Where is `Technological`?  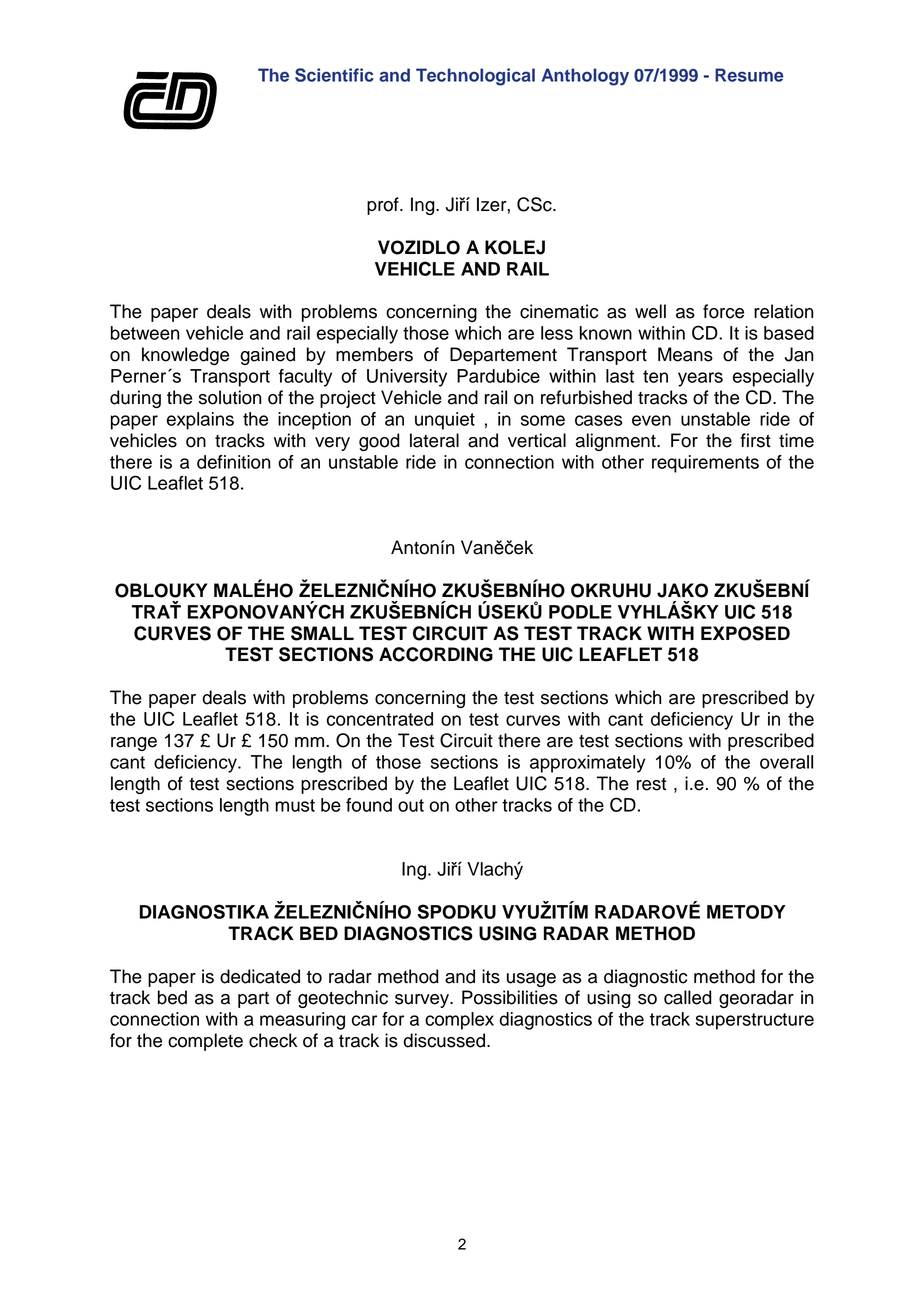
Technological is located at coordinates (475, 77).
